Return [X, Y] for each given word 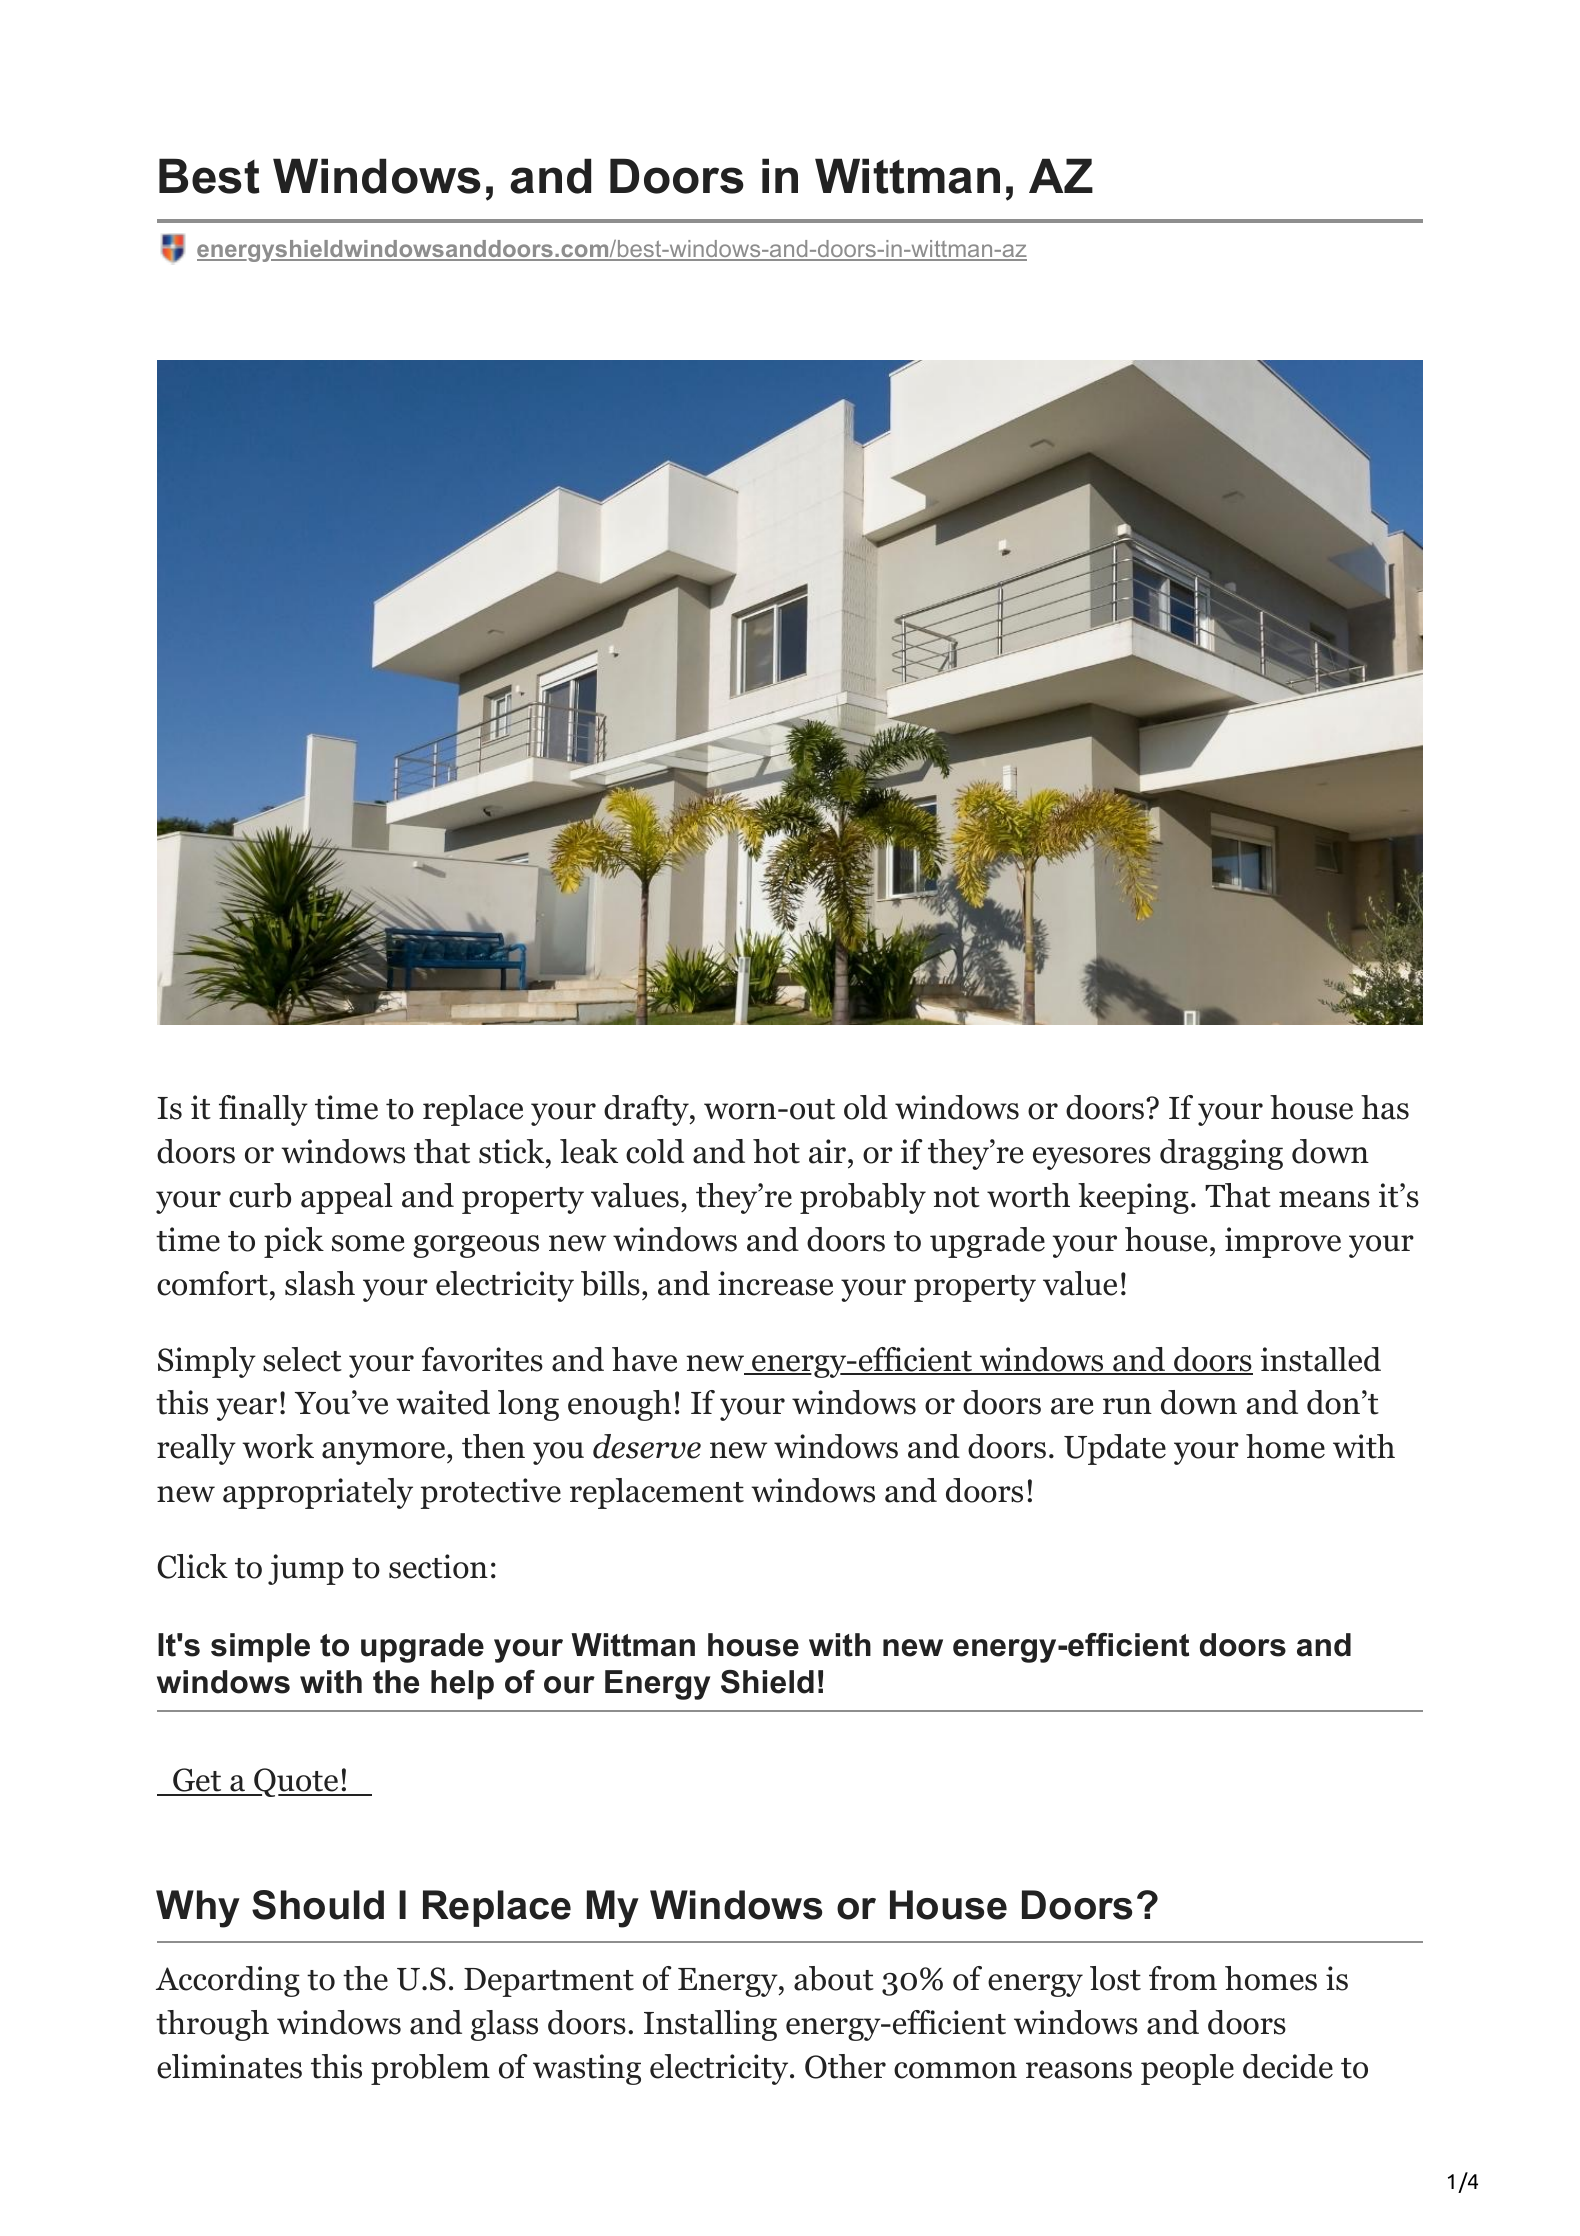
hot [776, 1151]
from [1183, 1978]
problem [430, 2069]
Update [1115, 1449]
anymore [383, 1453]
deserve [647, 1446]
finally [263, 1110]
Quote [296, 1782]
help [462, 1685]
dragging [1221, 1154]
